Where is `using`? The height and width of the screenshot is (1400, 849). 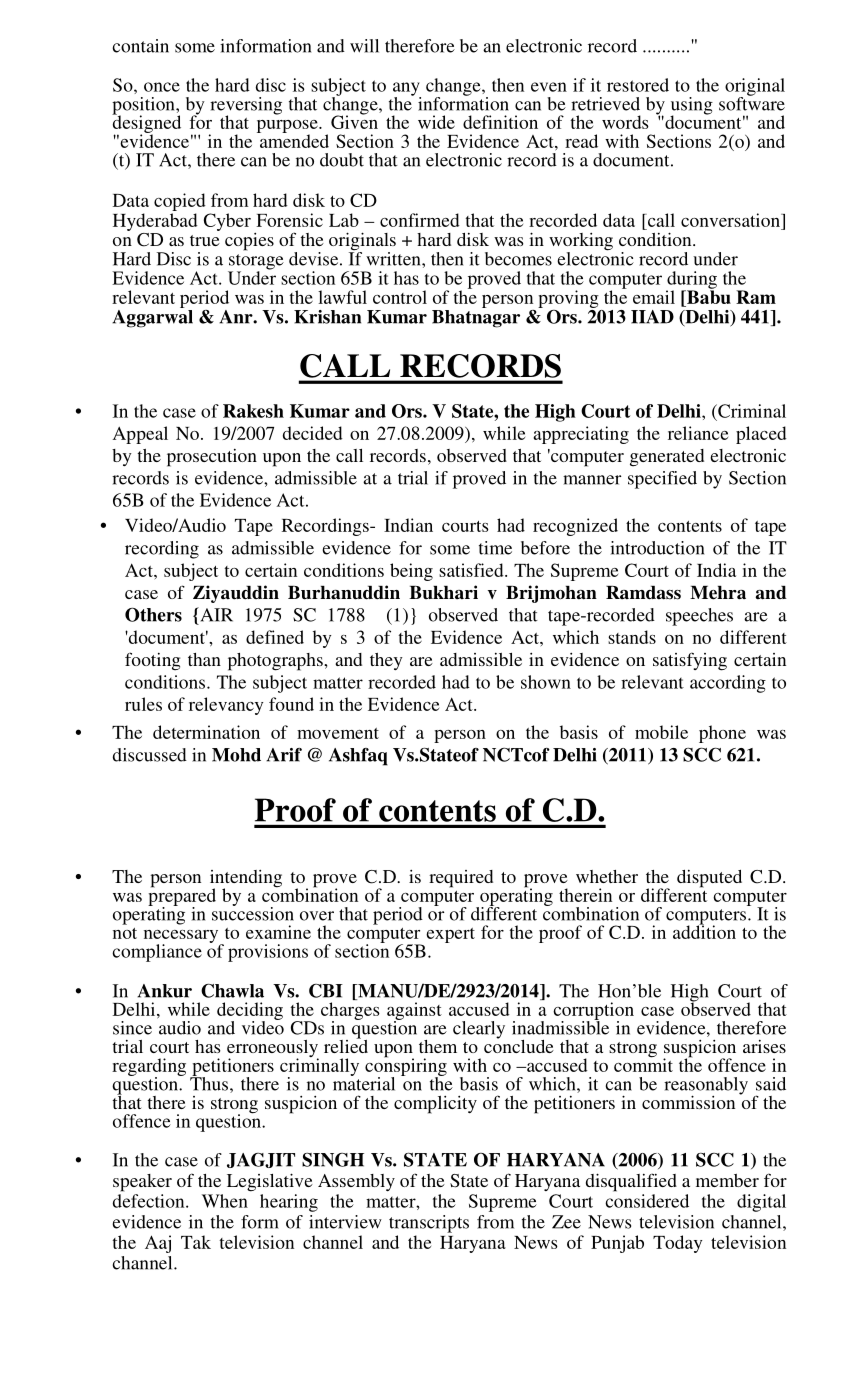 using is located at coordinates (691, 107).
